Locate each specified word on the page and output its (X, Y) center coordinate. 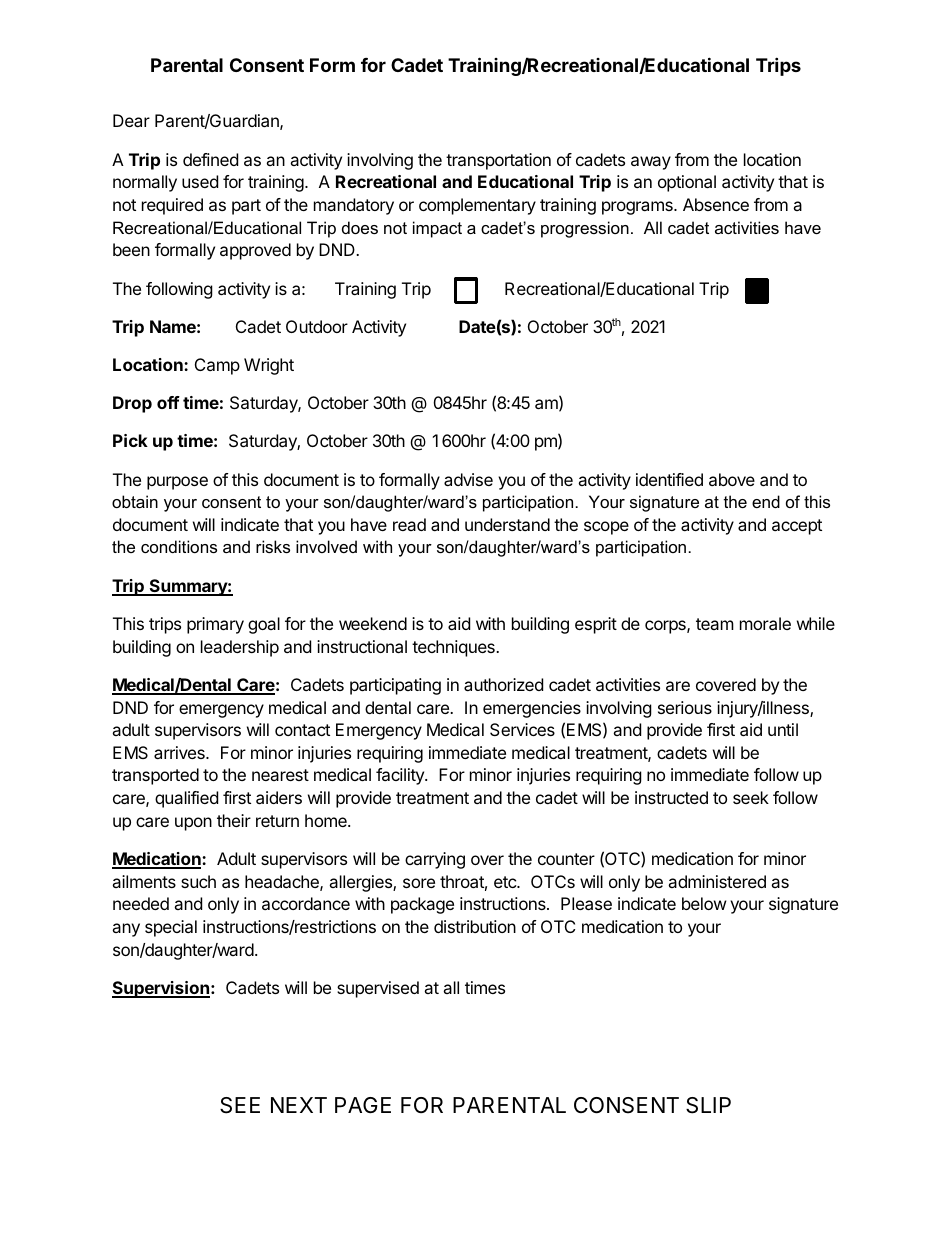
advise (468, 479)
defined (210, 159)
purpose (177, 483)
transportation (498, 161)
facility (401, 776)
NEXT (299, 1105)
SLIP (708, 1105)
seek (751, 797)
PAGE (363, 1105)
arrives (180, 752)
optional (687, 183)
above (732, 479)
